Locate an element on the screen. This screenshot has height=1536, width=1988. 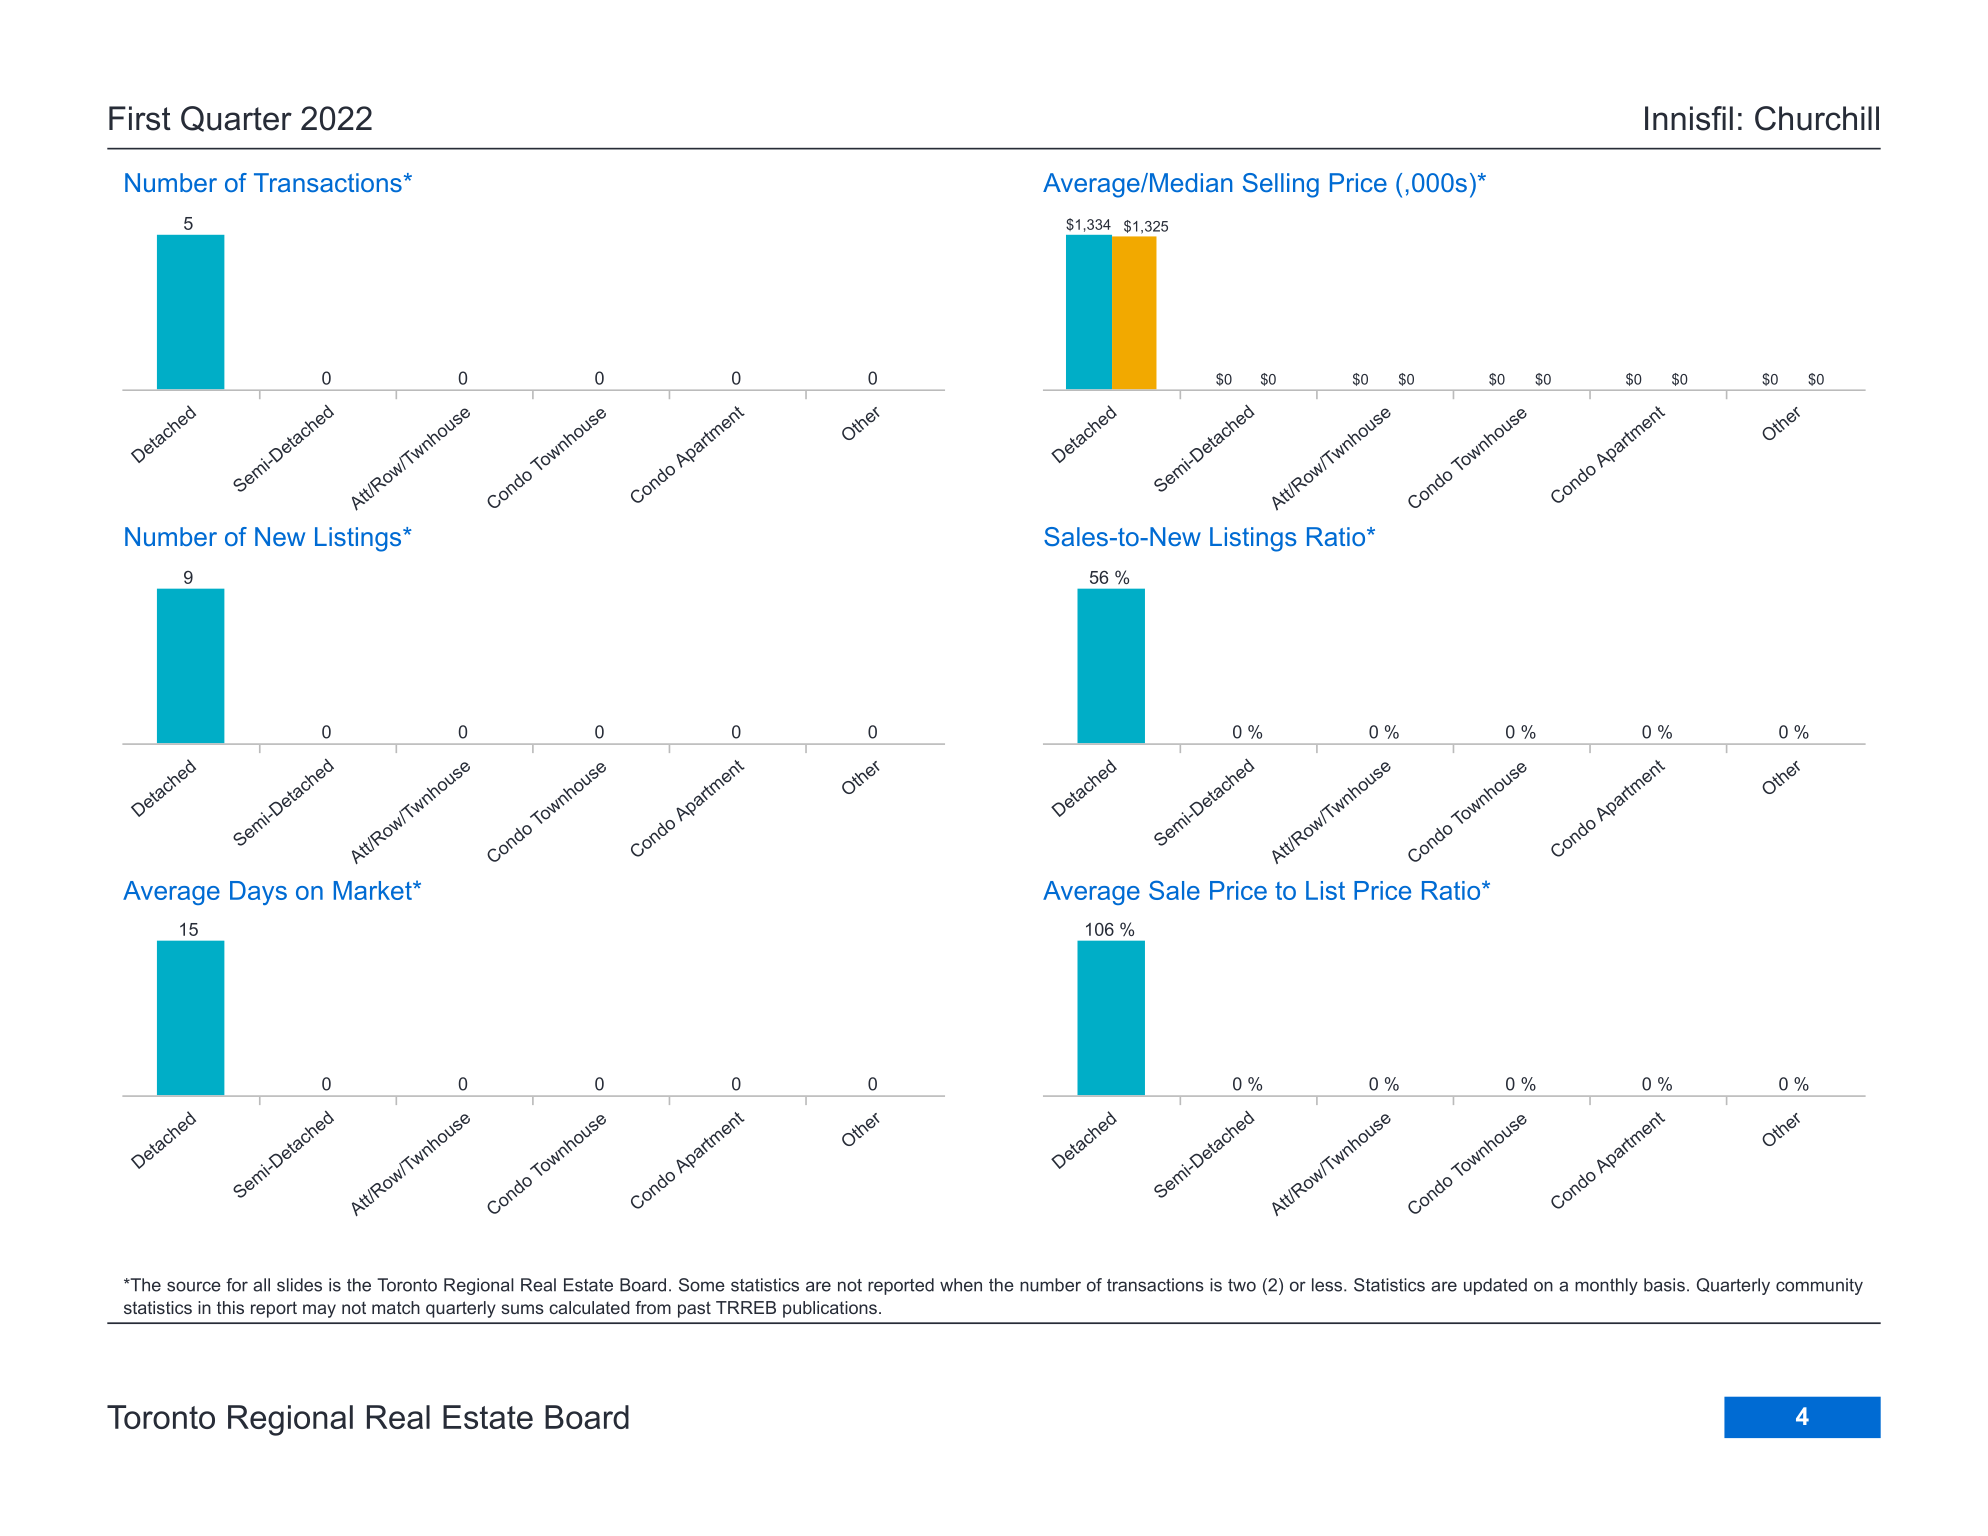
when is located at coordinates (961, 1285).
